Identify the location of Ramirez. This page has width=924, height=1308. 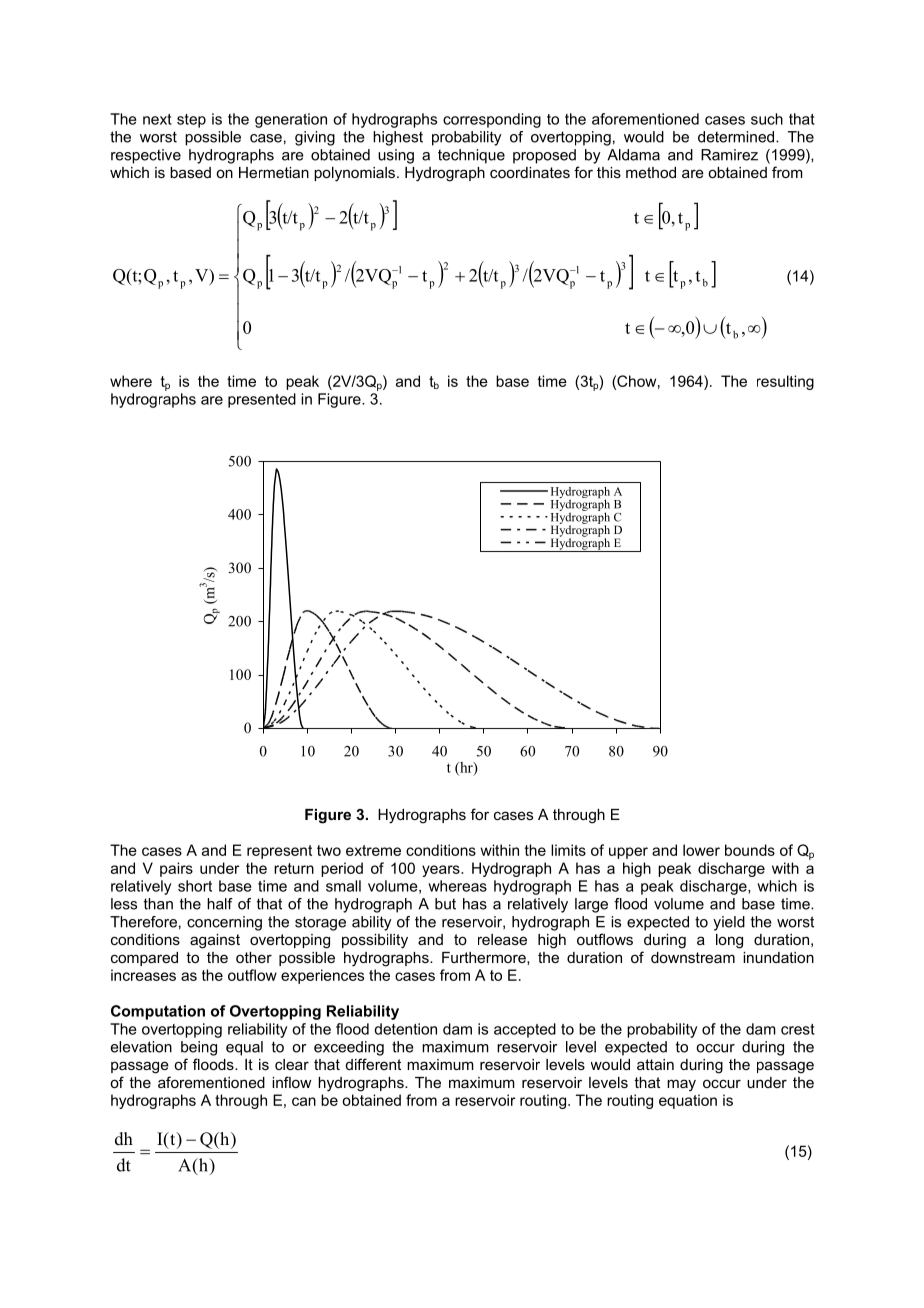
(729, 155).
